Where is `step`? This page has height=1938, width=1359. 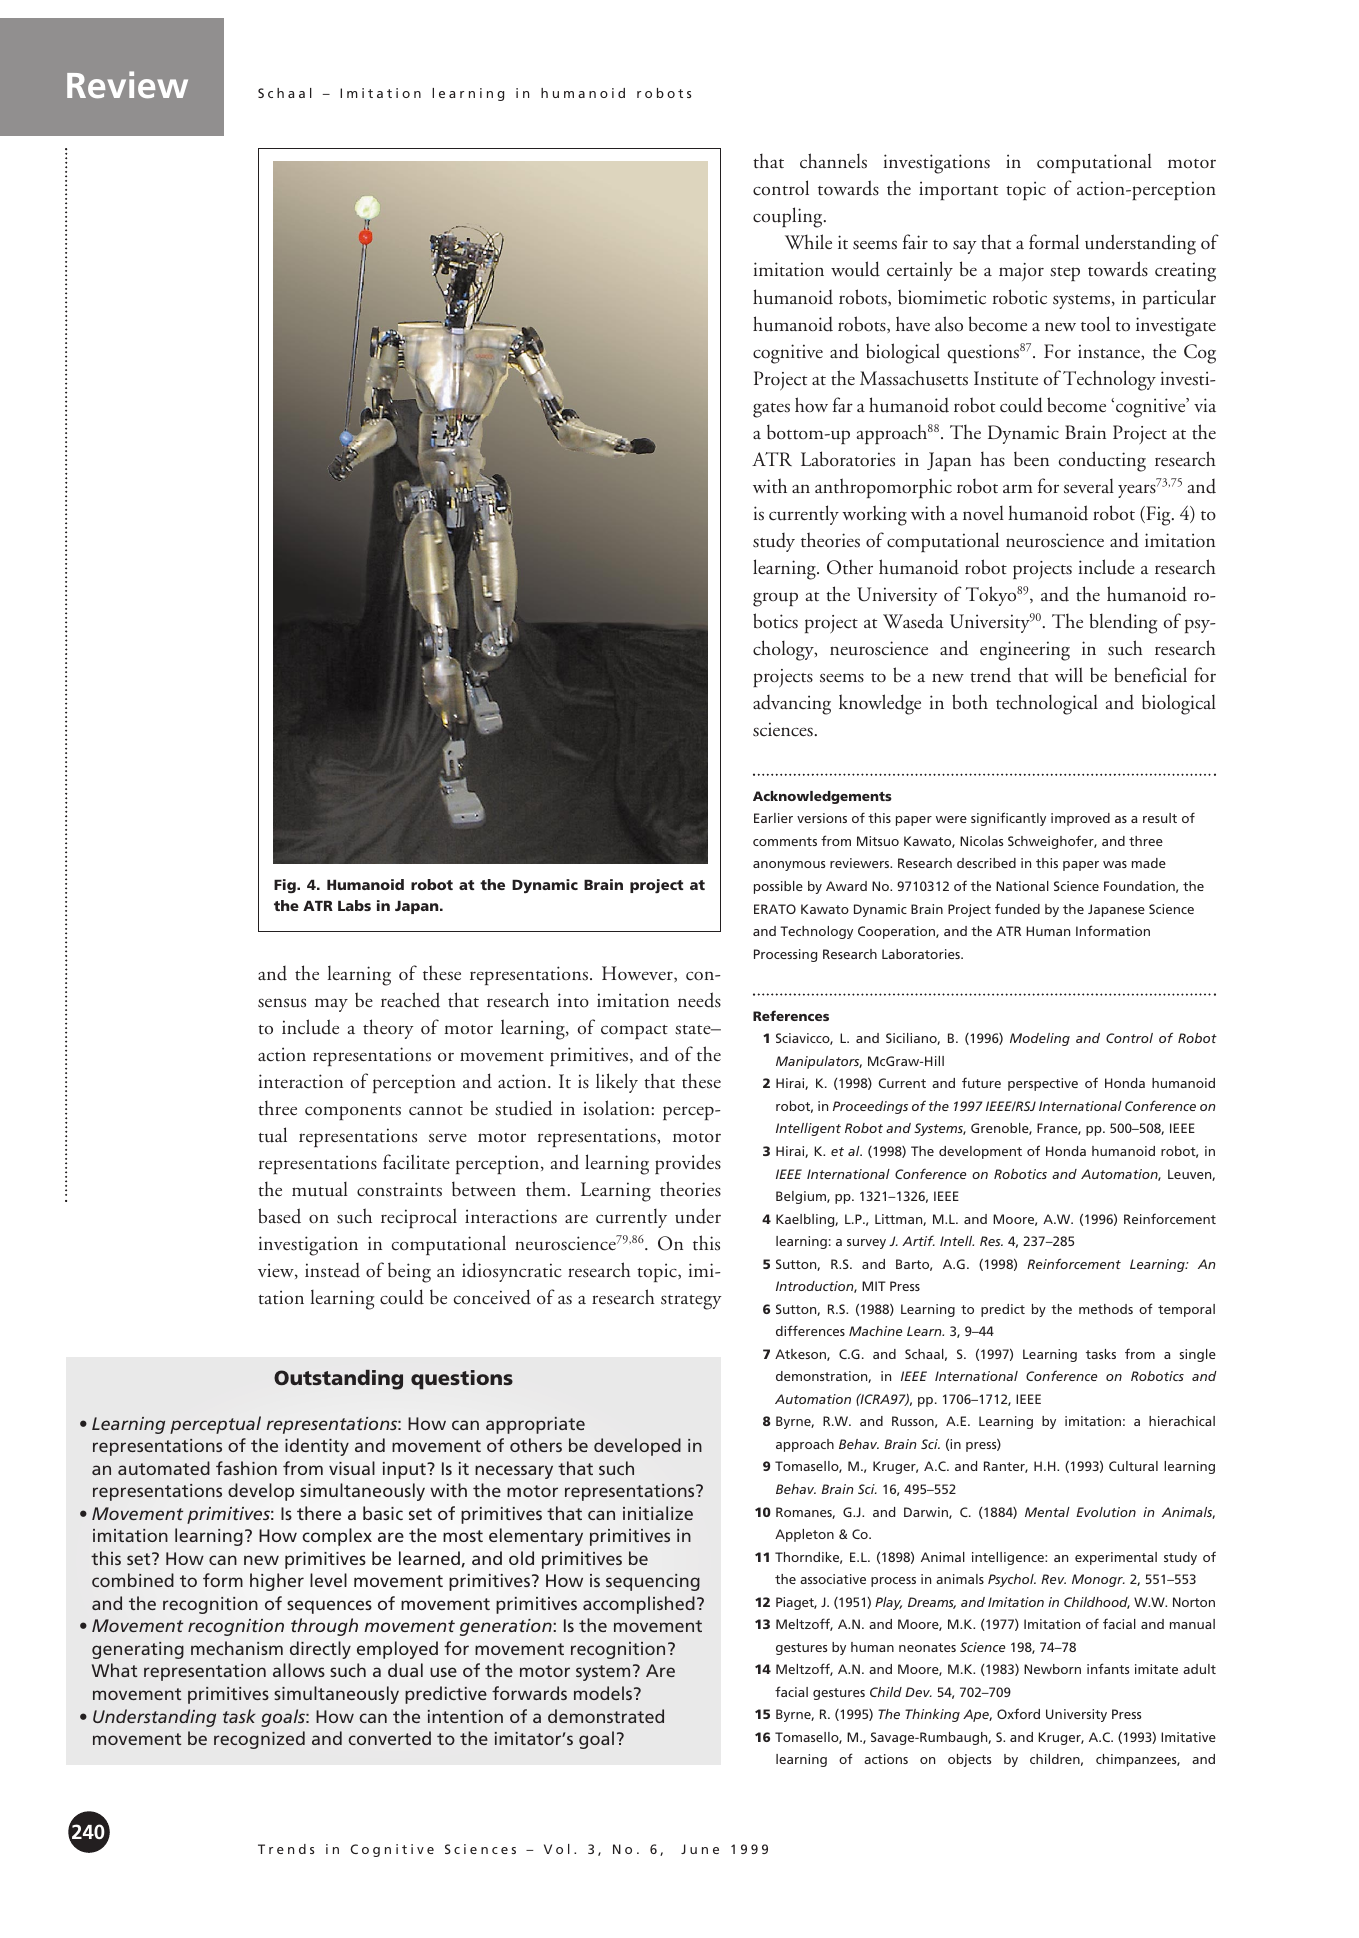 step is located at coordinates (1065, 274).
